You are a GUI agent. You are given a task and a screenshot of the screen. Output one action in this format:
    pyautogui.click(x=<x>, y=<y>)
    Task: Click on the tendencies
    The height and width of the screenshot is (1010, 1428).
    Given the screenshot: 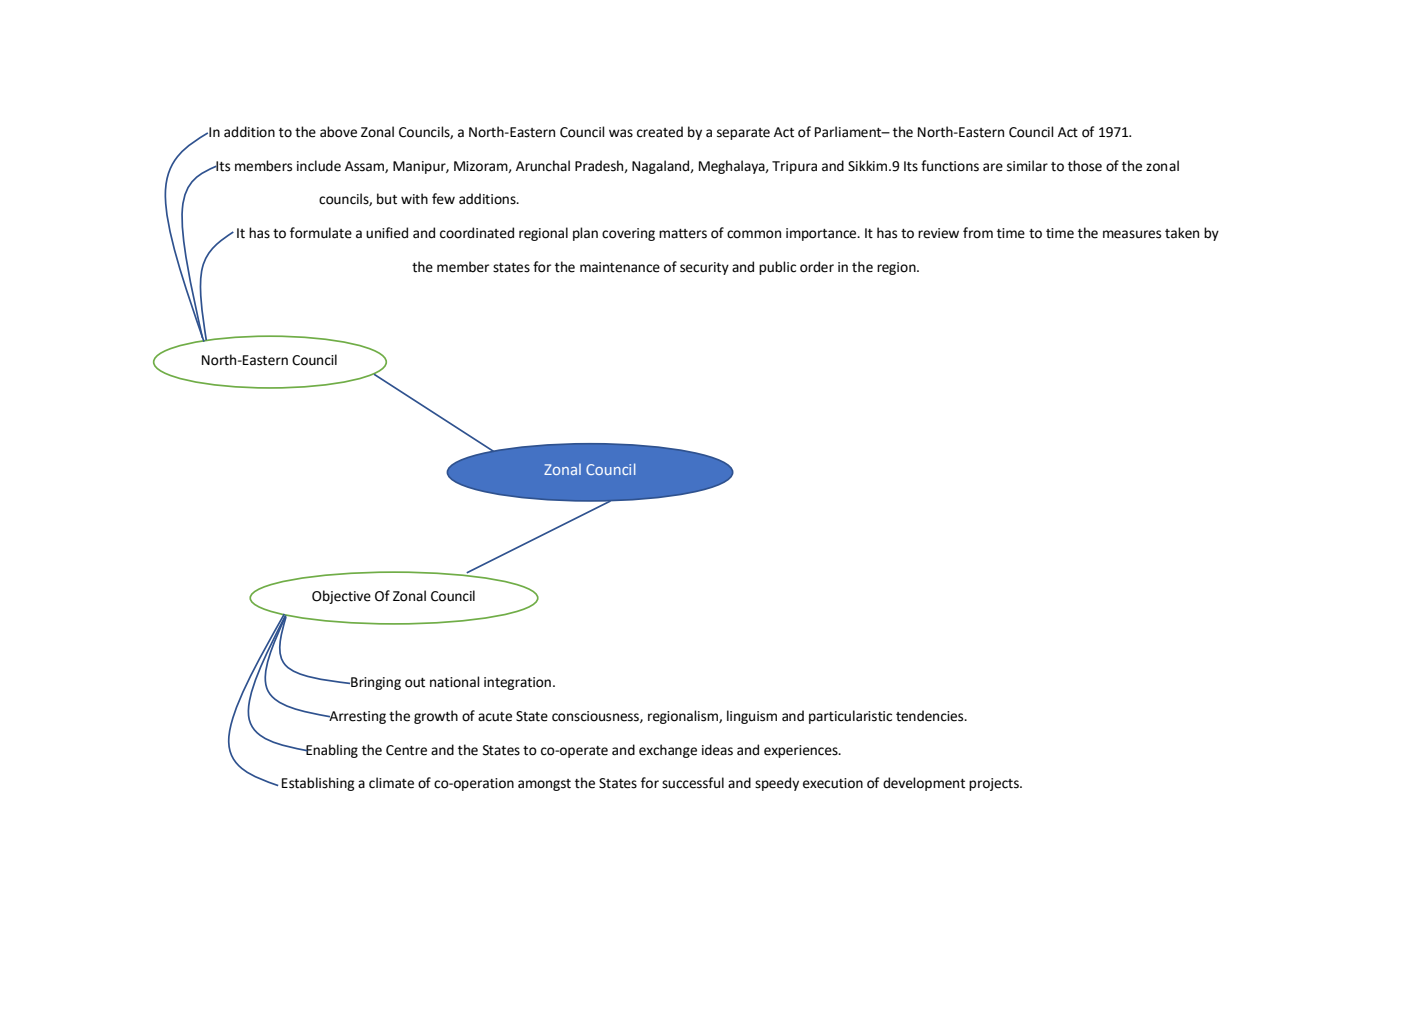 What is the action you would take?
    pyautogui.click(x=931, y=716)
